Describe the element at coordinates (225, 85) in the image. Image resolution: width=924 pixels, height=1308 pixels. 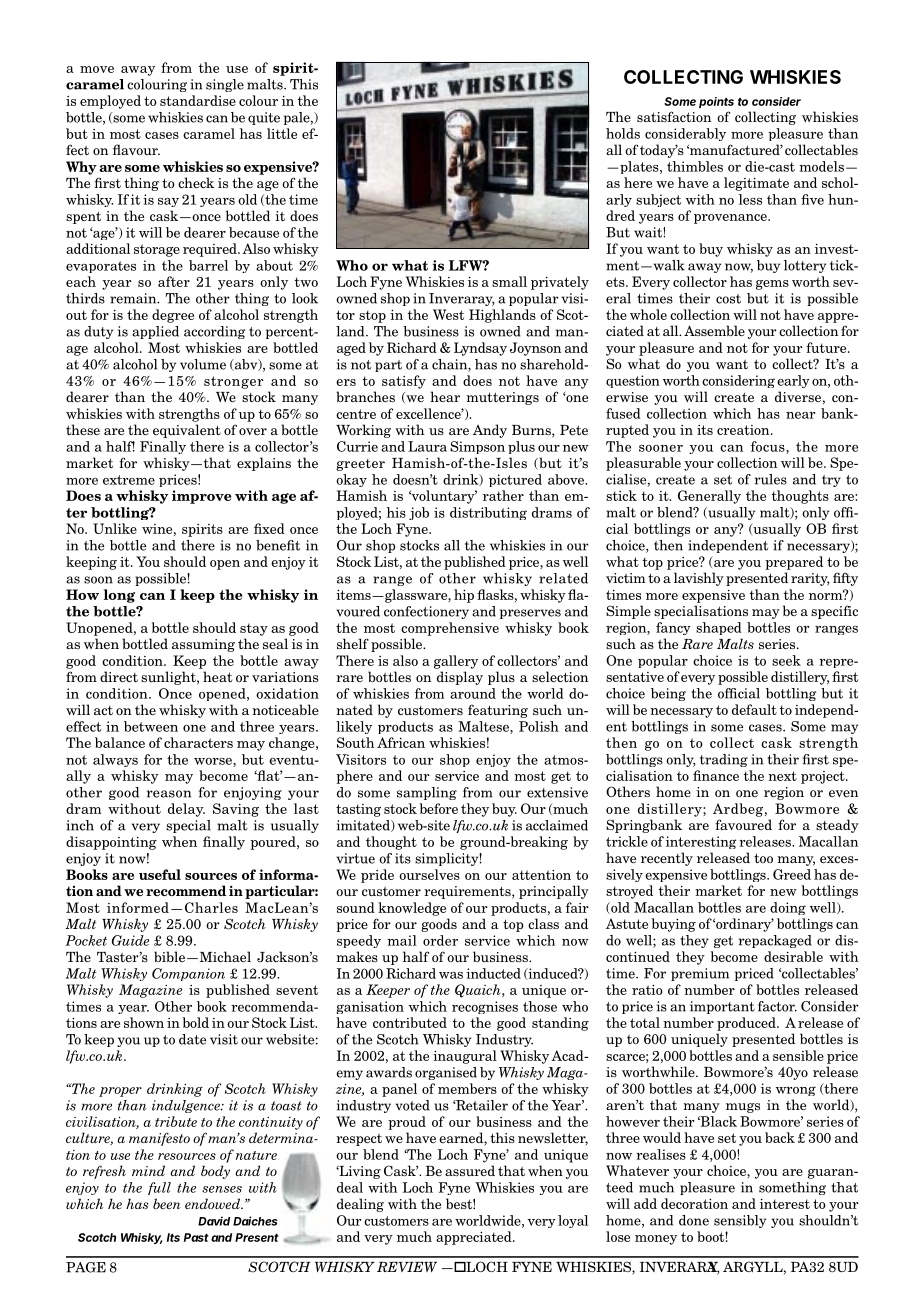
I see `single` at that location.
